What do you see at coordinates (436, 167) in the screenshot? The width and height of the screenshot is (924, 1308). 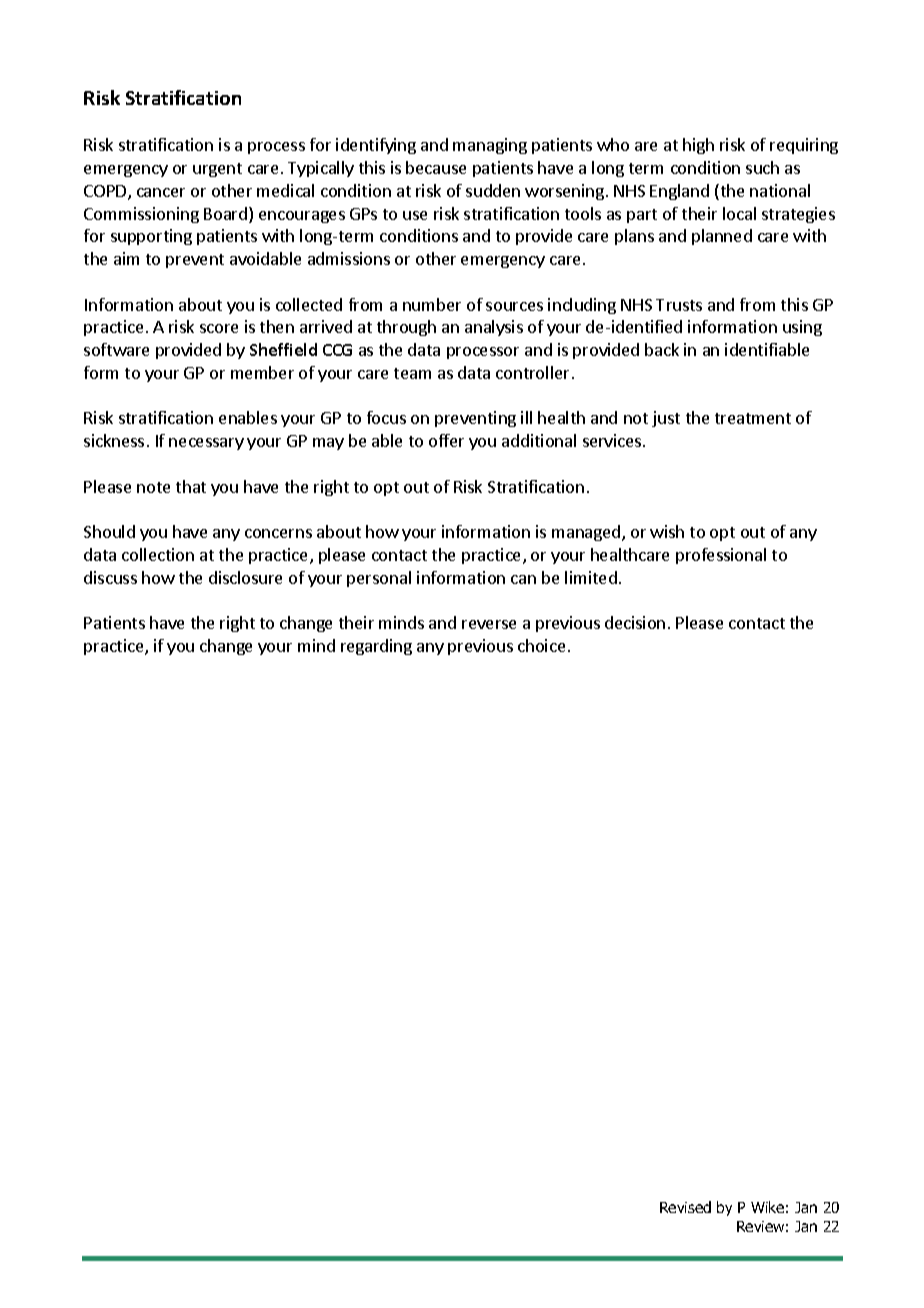 I see `because` at bounding box center [436, 167].
